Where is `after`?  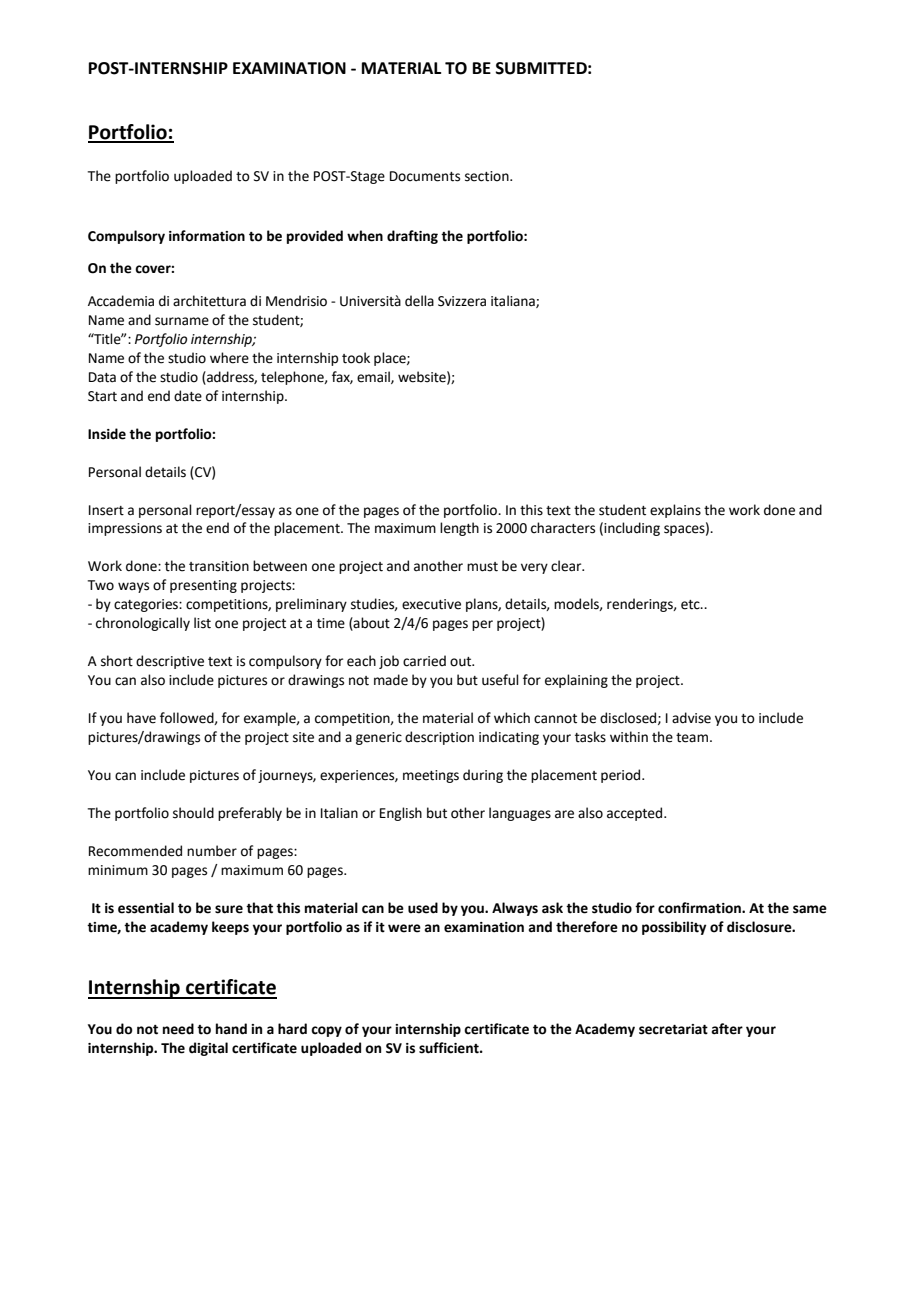 after is located at coordinates (727, 1029).
